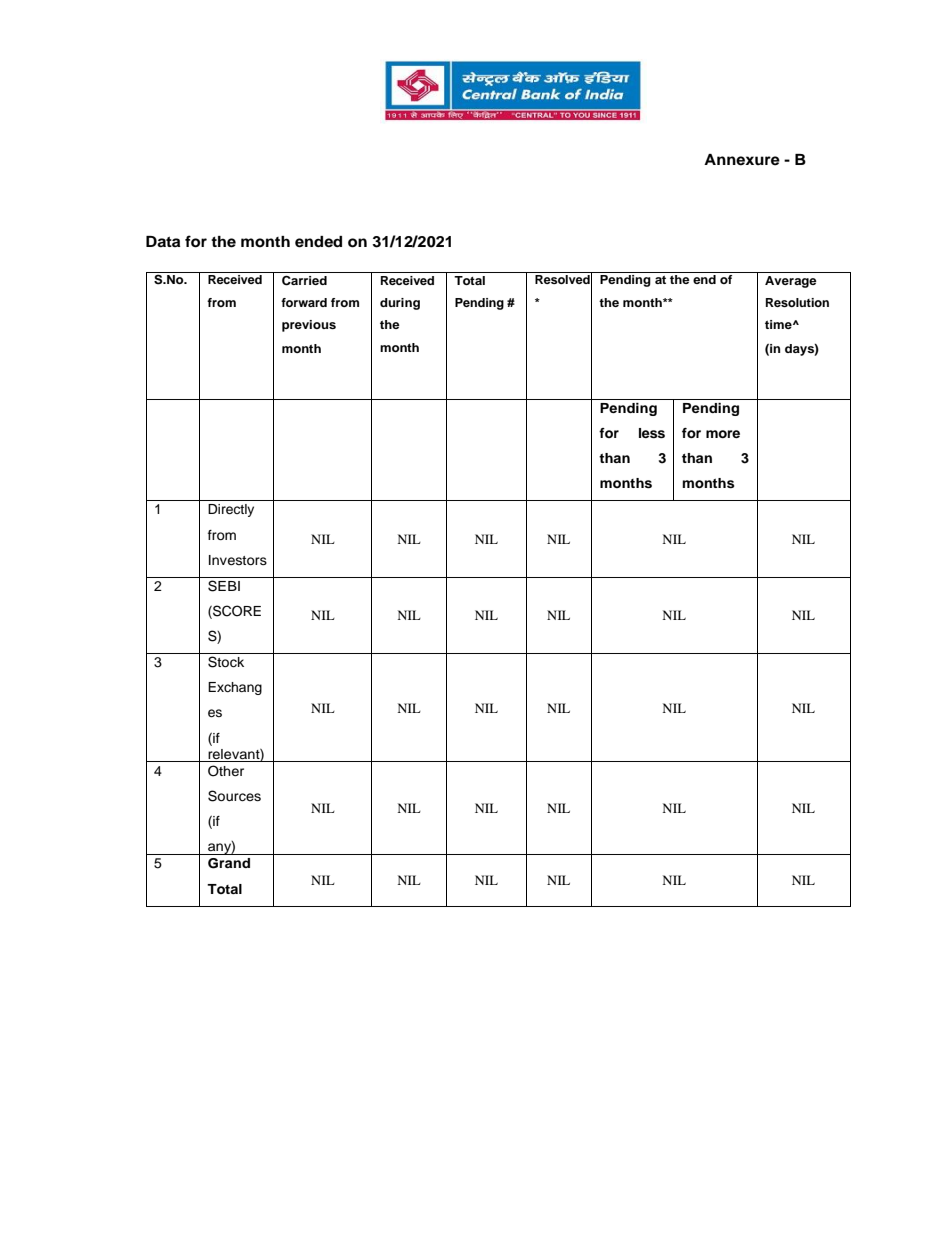 Image resolution: width=952 pixels, height=1233 pixels. What do you see at coordinates (224, 586) in the screenshot?
I see `SEBI` at bounding box center [224, 586].
